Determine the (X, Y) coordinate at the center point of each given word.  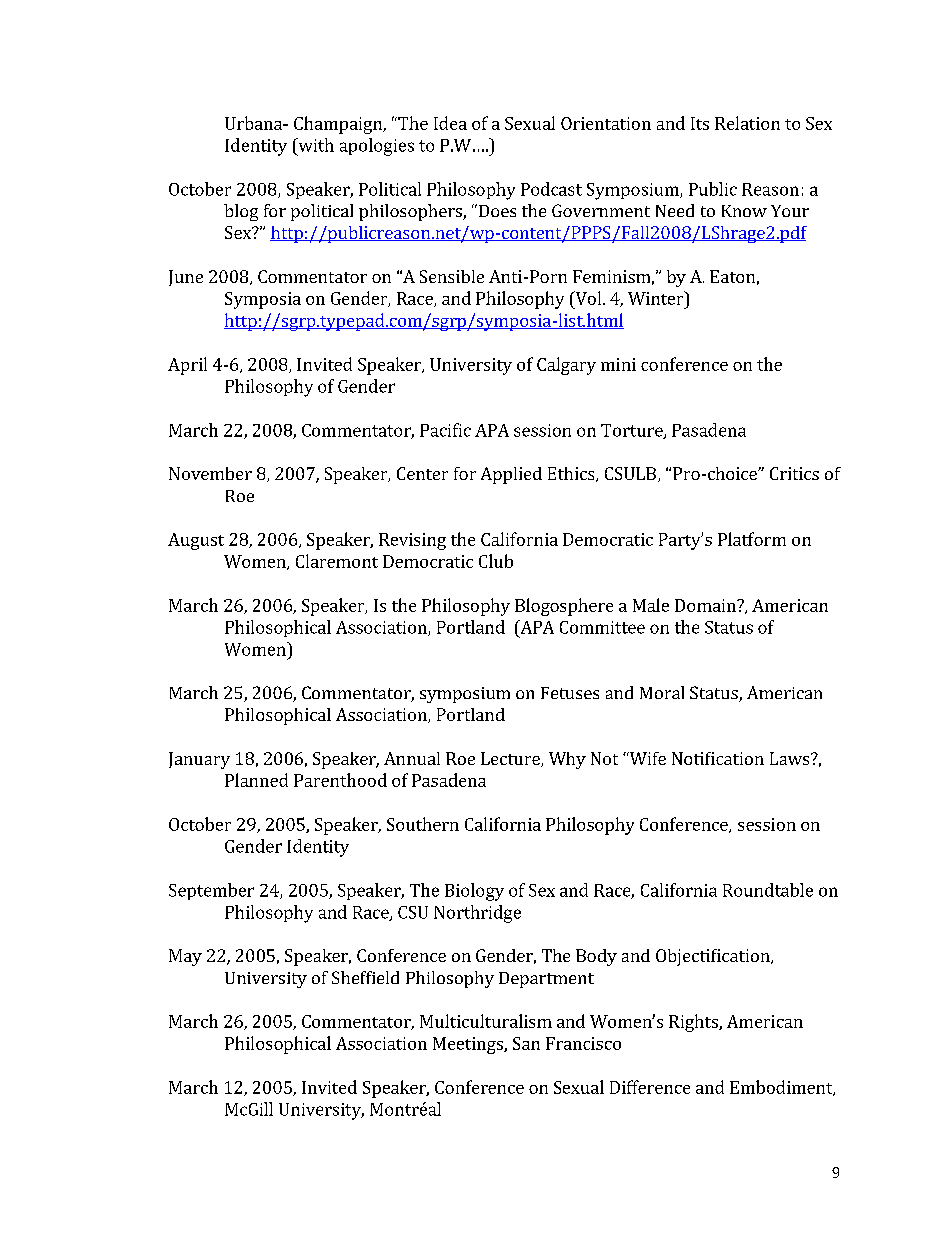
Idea (450, 123)
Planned (256, 780)
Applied (511, 475)
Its (700, 123)
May (185, 957)
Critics (794, 473)
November (210, 473)
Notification (718, 758)
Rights (694, 1023)
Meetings (469, 1045)
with (315, 145)
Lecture (511, 759)
